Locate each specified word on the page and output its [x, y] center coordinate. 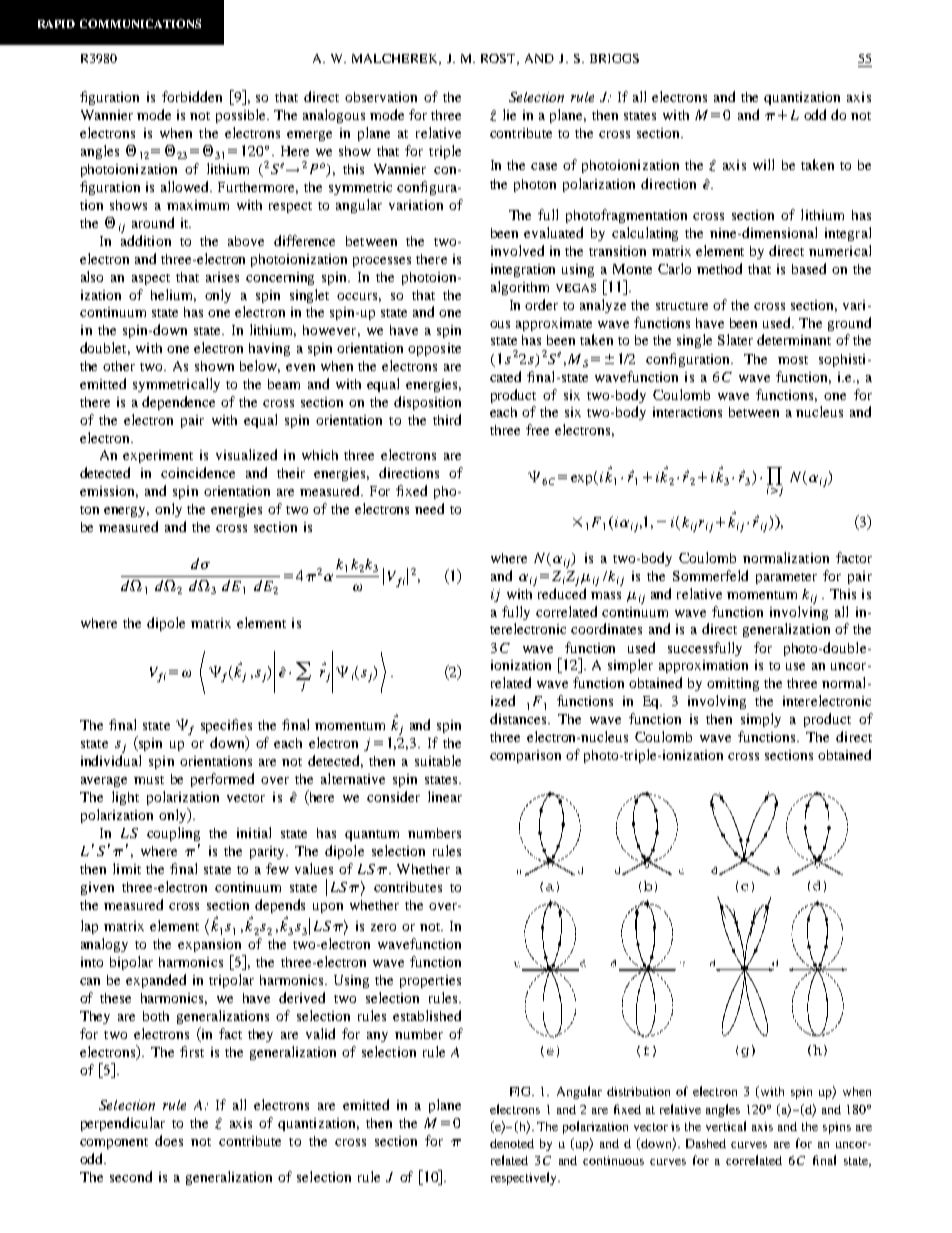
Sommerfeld [710, 575]
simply [761, 720]
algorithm [520, 288]
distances [519, 718]
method [719, 268]
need [429, 508]
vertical [726, 1126]
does [169, 1140]
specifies [226, 726]
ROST [500, 59]
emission [109, 492]
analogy [104, 945]
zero [383, 927]
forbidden [192, 96]
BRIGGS [614, 58]
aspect [151, 279]
